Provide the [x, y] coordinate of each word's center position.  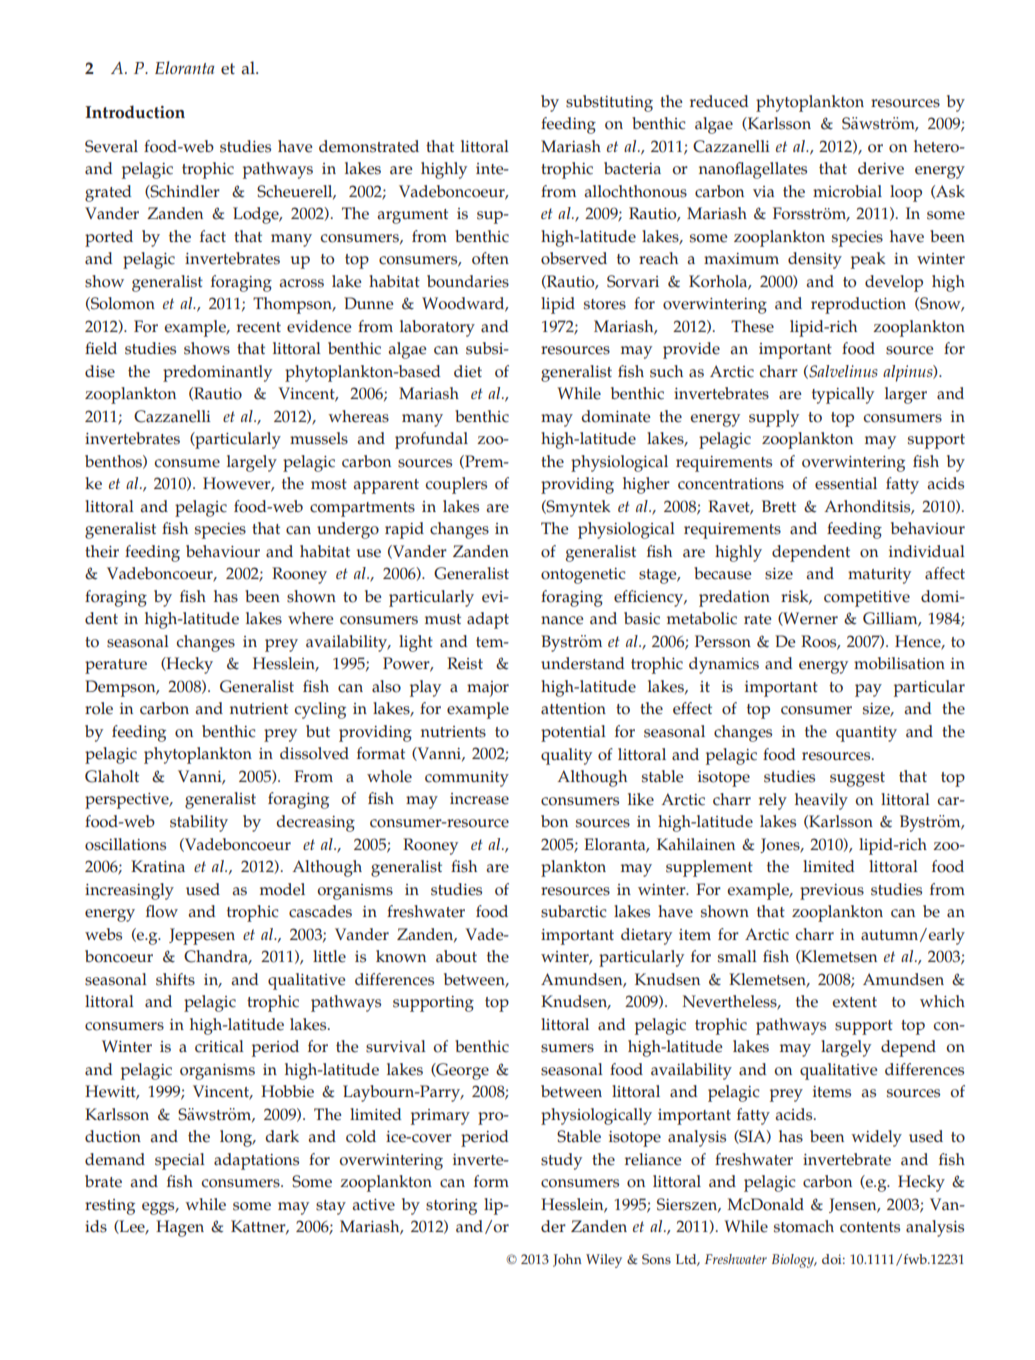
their [102, 551]
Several [111, 146]
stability [199, 823]
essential [846, 483]
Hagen [180, 1228]
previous [832, 892]
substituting [609, 103]
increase [479, 799]
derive [881, 168]
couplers [456, 485]
